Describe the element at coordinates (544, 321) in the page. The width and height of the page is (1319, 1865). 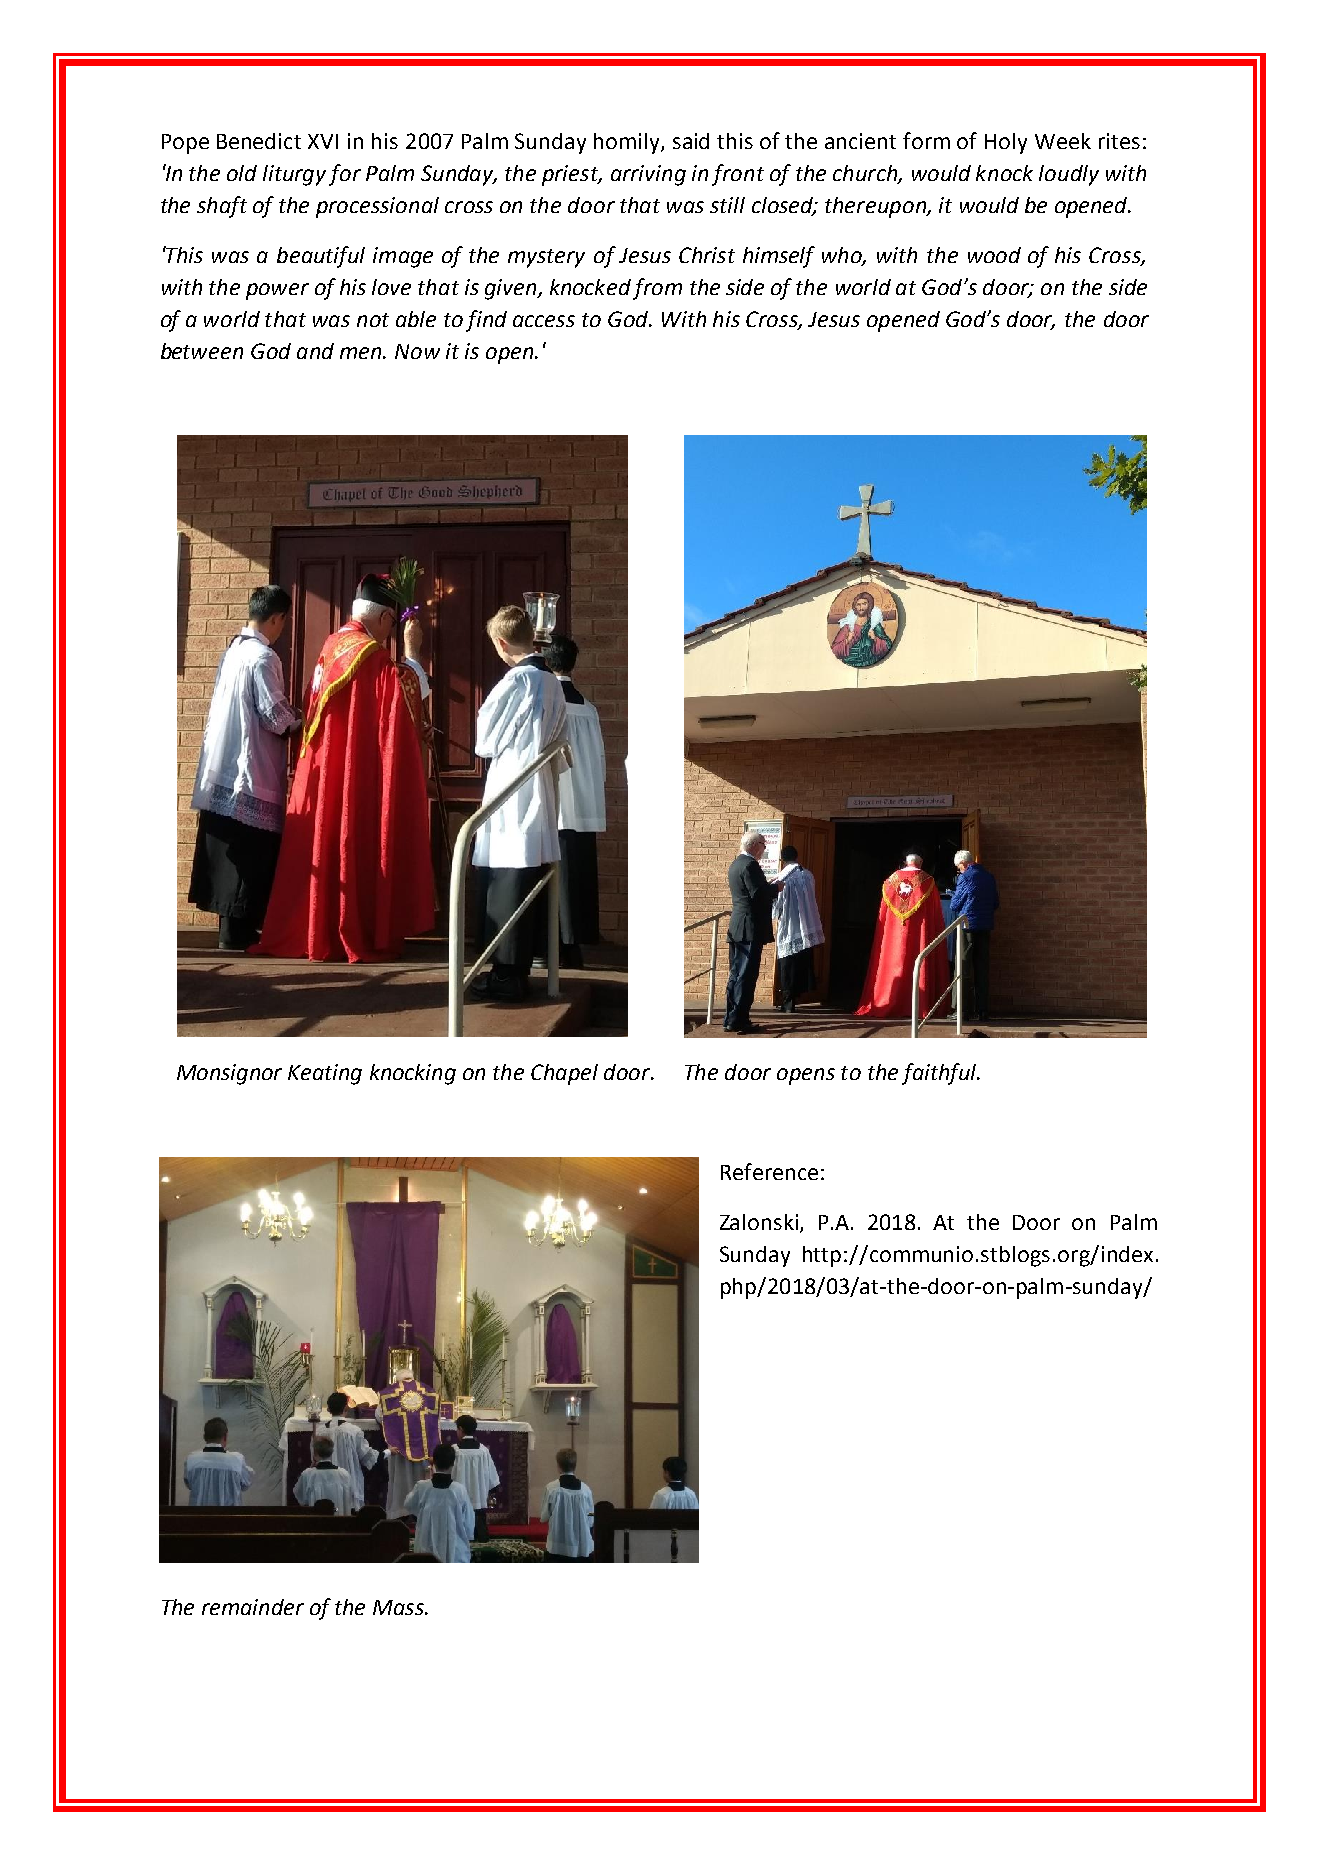
I see `access` at that location.
